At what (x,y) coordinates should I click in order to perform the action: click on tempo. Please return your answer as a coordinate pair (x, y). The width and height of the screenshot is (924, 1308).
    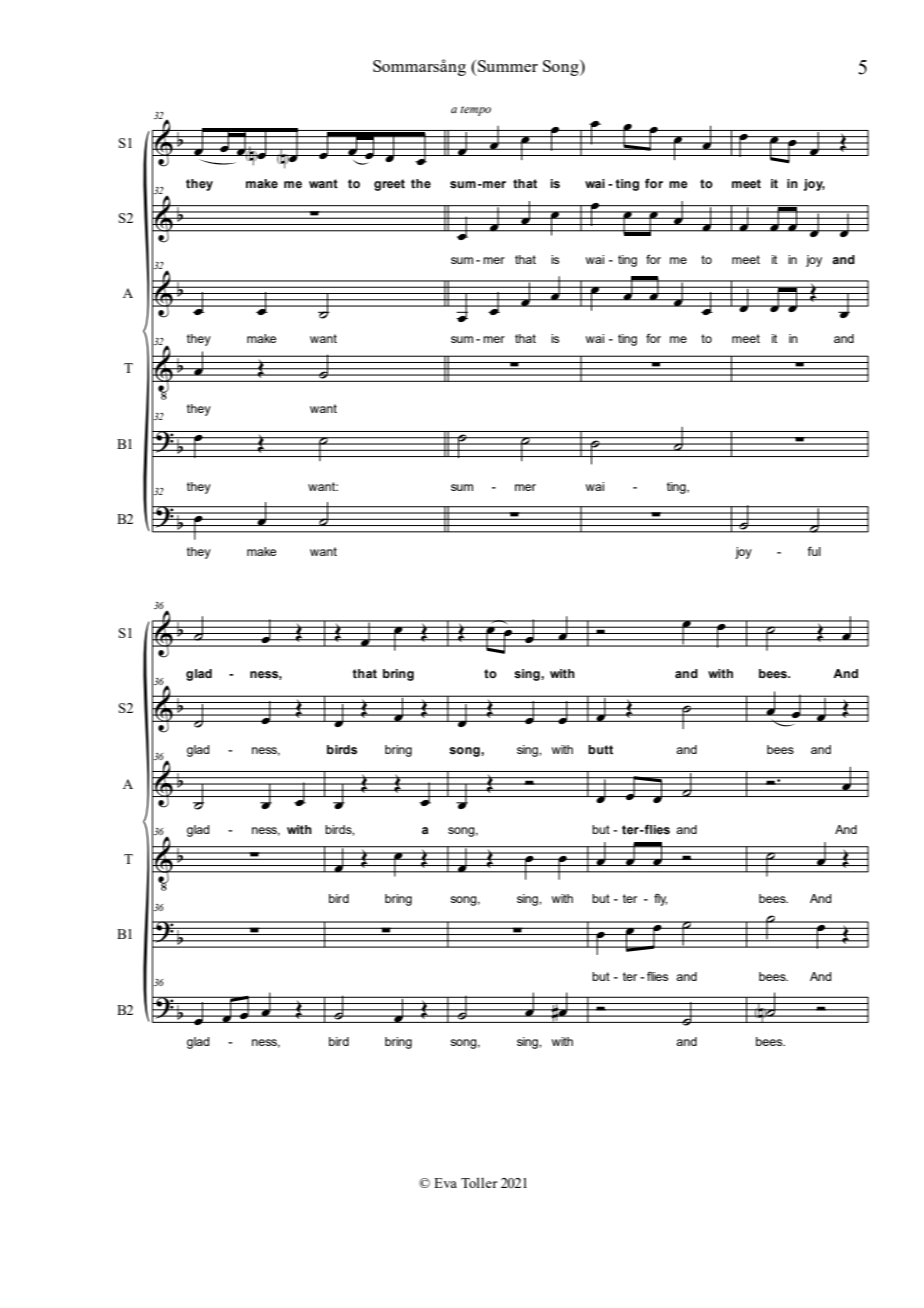
    Looking at the image, I should click on (475, 111).
